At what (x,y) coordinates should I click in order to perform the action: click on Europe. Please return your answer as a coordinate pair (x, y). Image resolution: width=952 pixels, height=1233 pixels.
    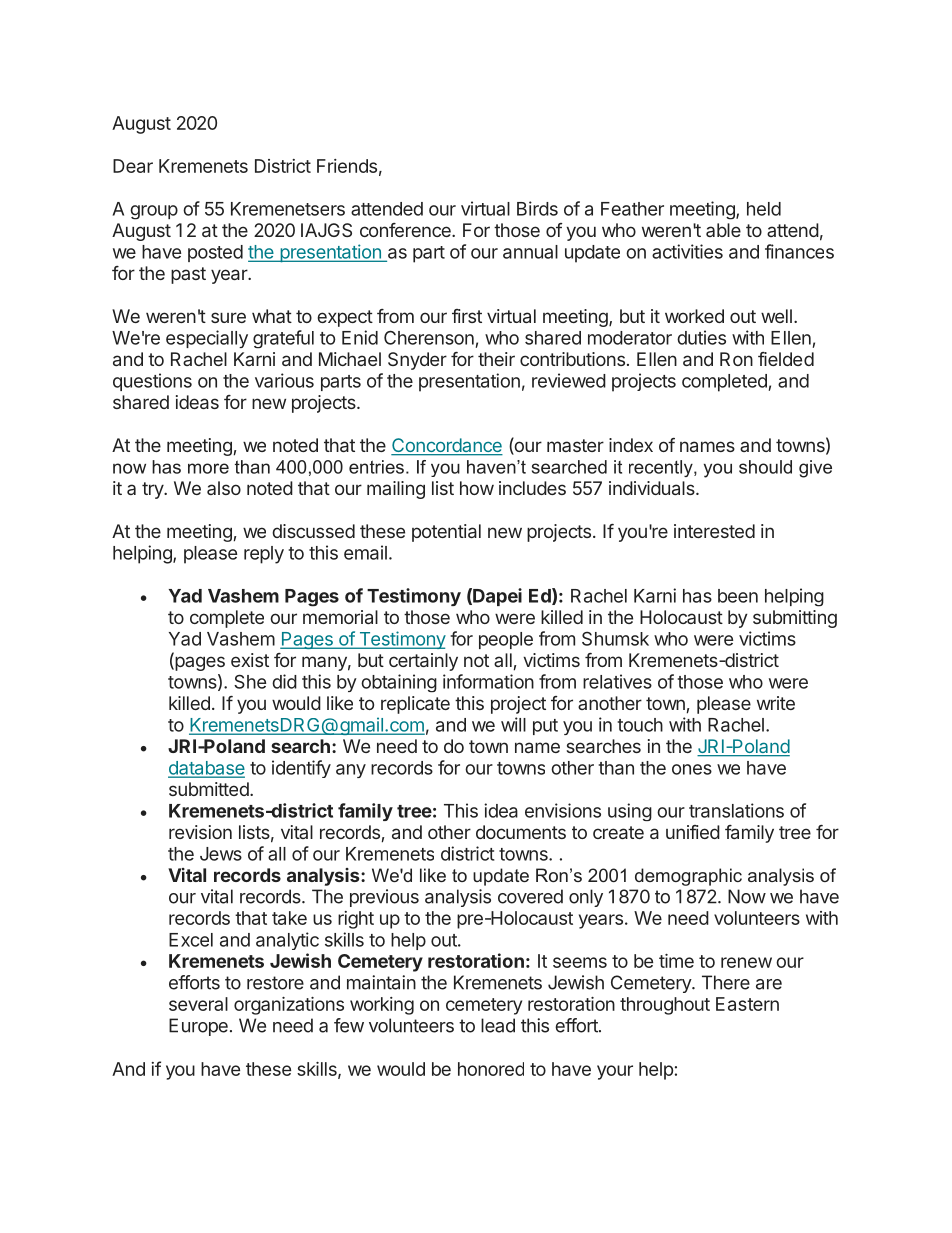
    Looking at the image, I should click on (198, 1027).
